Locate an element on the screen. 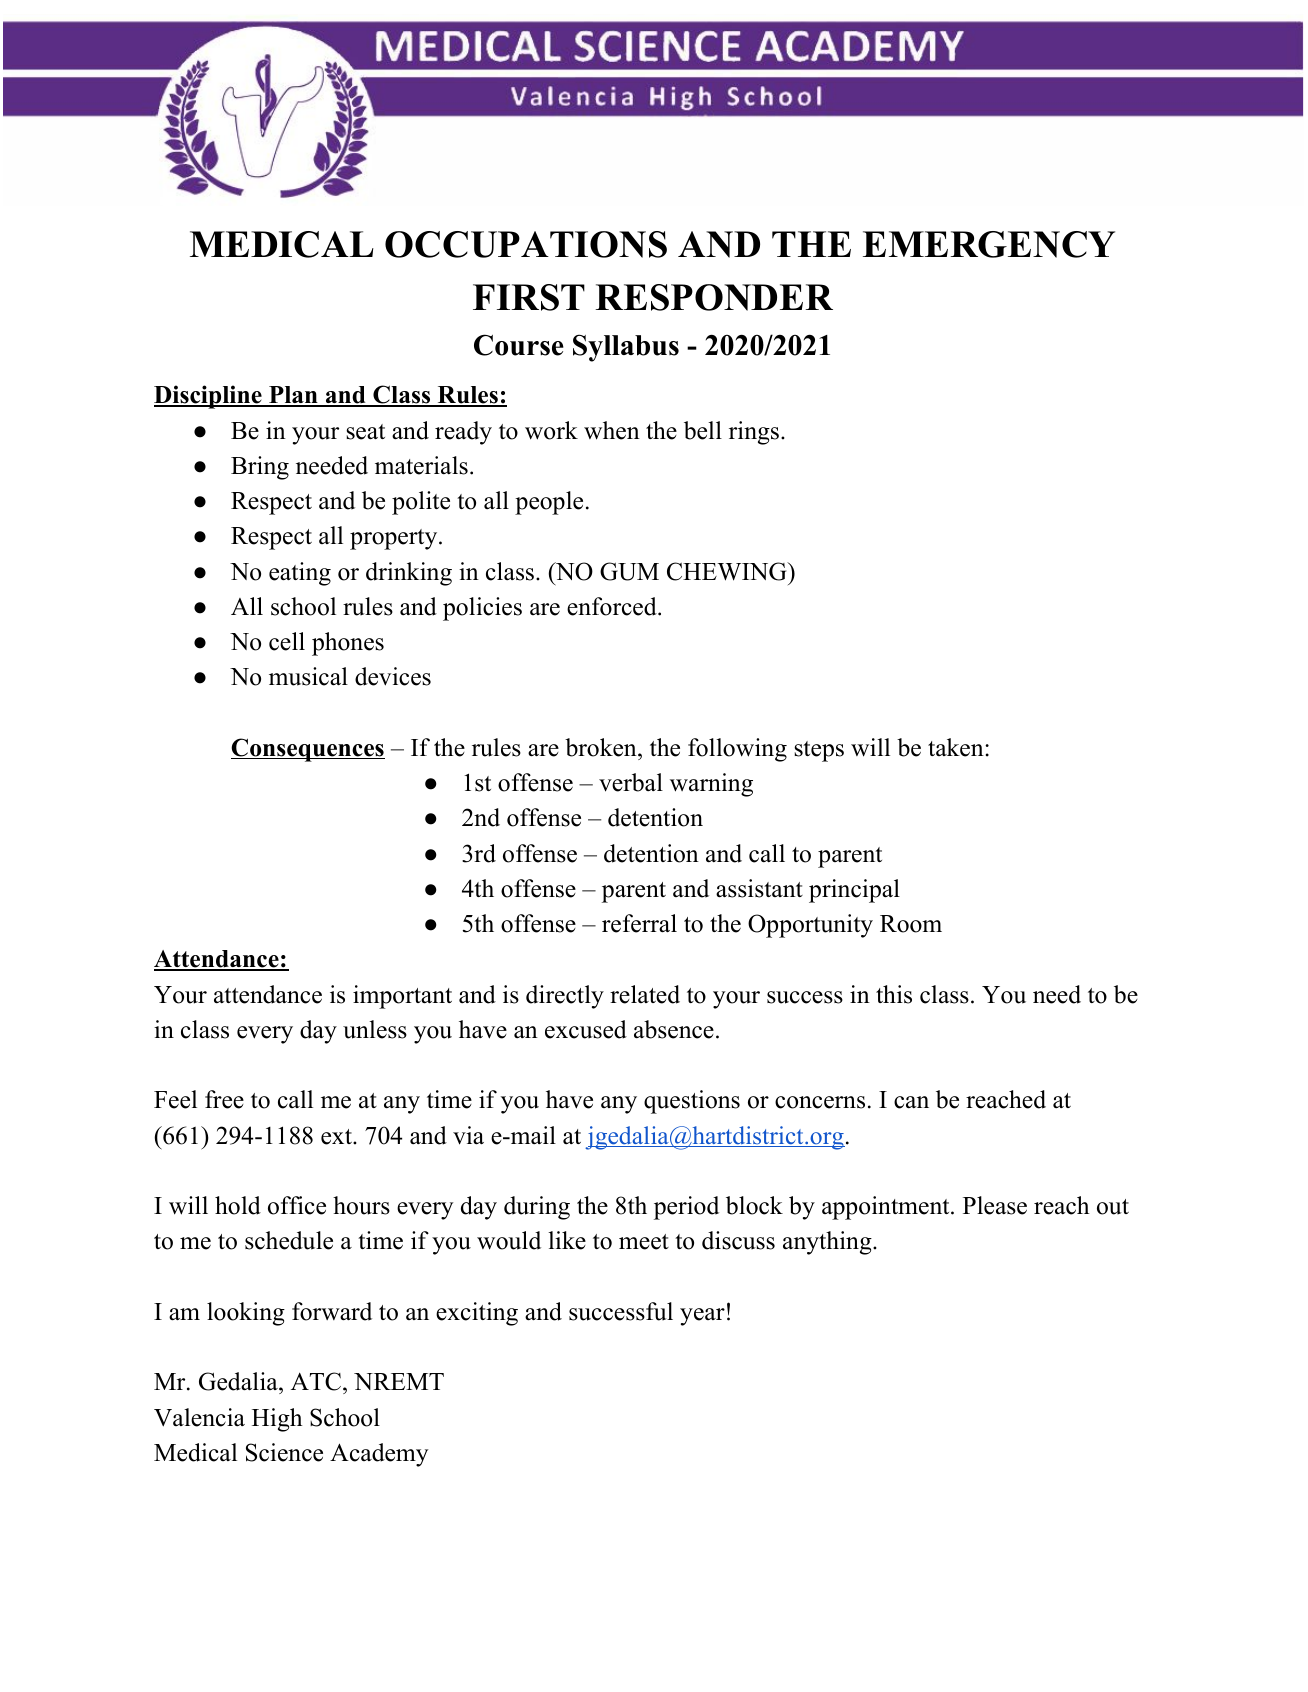 This screenshot has width=1308, height=1692. High is located at coordinates (277, 1420).
